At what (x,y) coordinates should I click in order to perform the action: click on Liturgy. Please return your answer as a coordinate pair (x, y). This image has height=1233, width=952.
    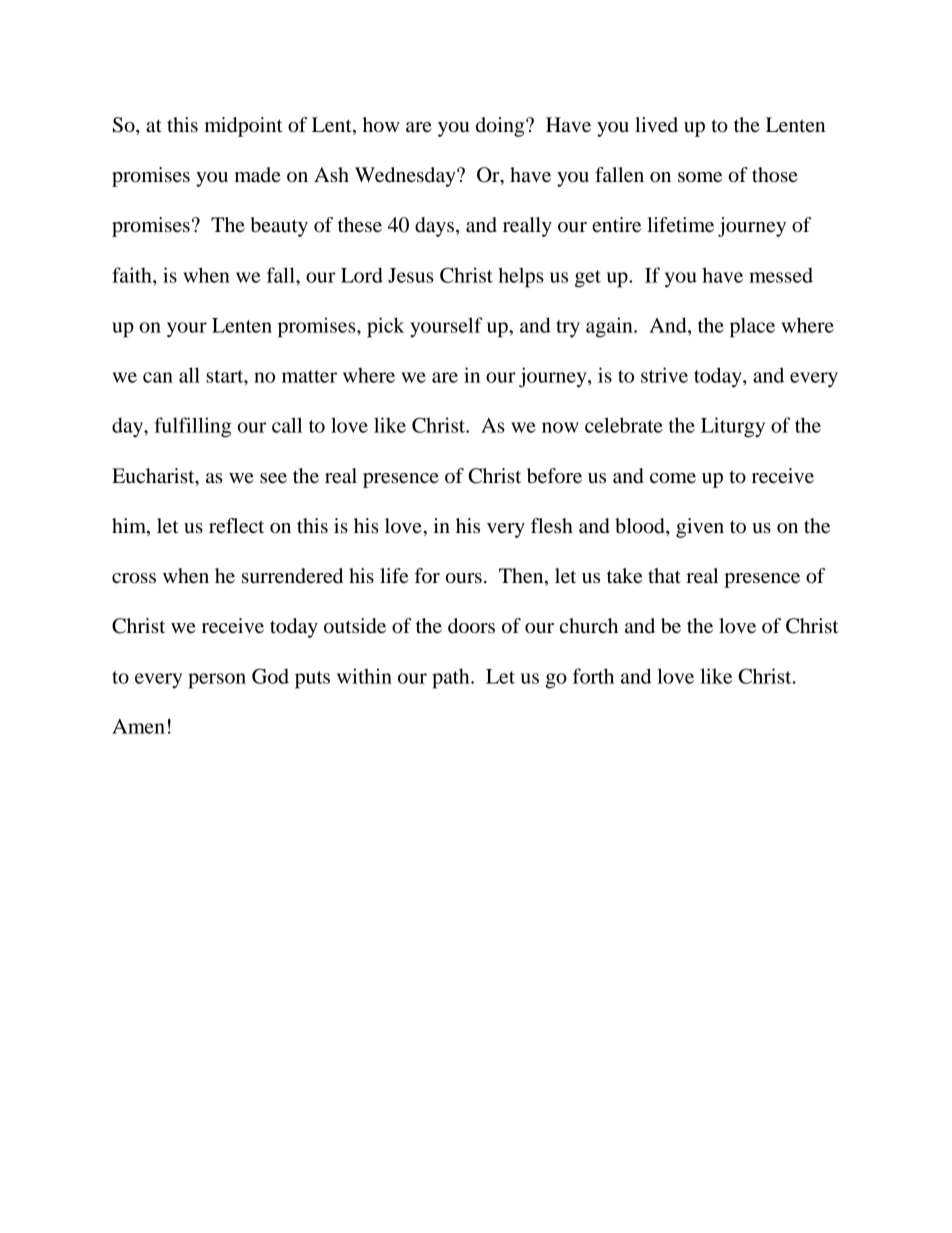
    Looking at the image, I should click on (733, 427).
